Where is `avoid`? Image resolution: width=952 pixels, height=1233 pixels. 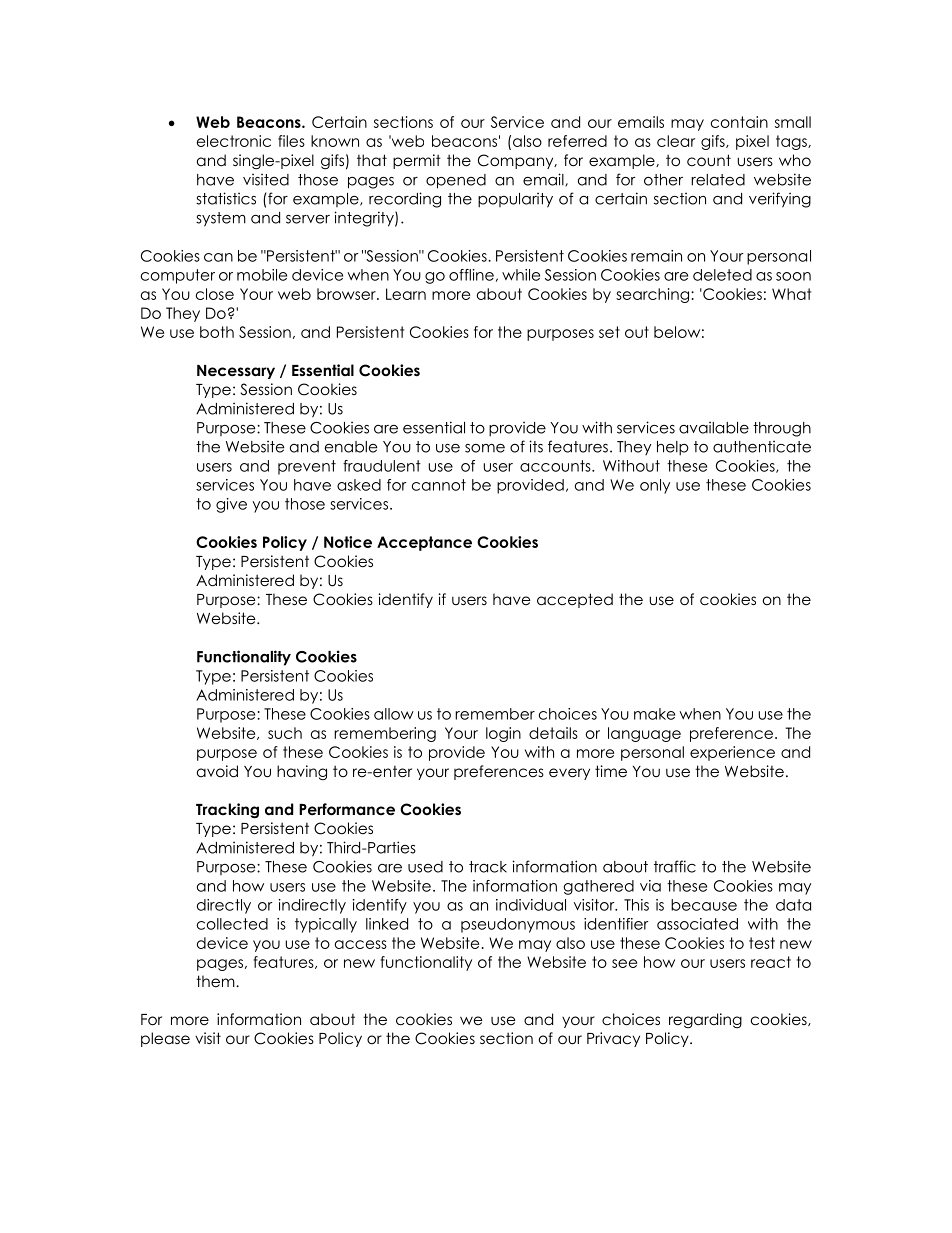 avoid is located at coordinates (217, 771).
